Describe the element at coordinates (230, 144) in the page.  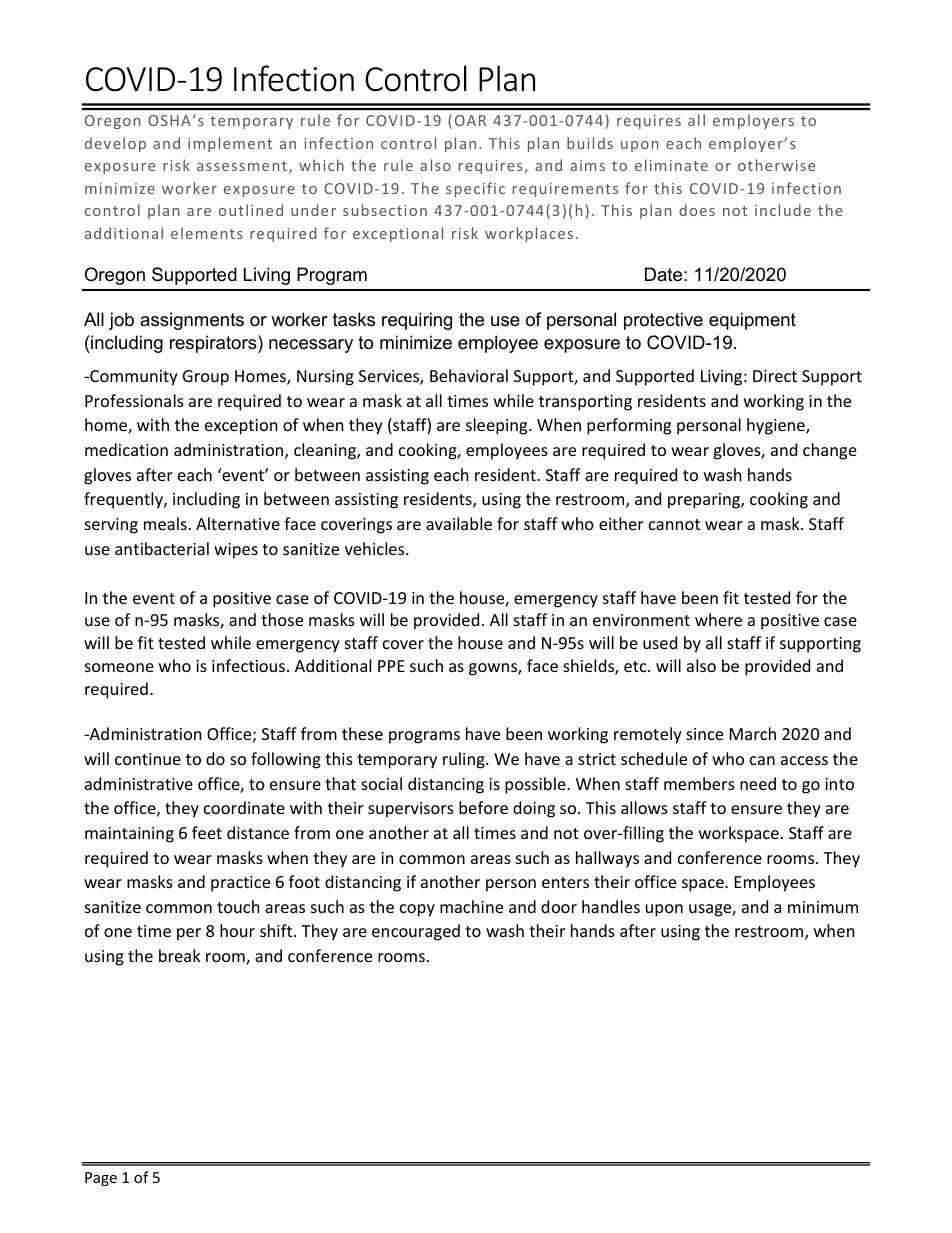
I see `implement` at that location.
